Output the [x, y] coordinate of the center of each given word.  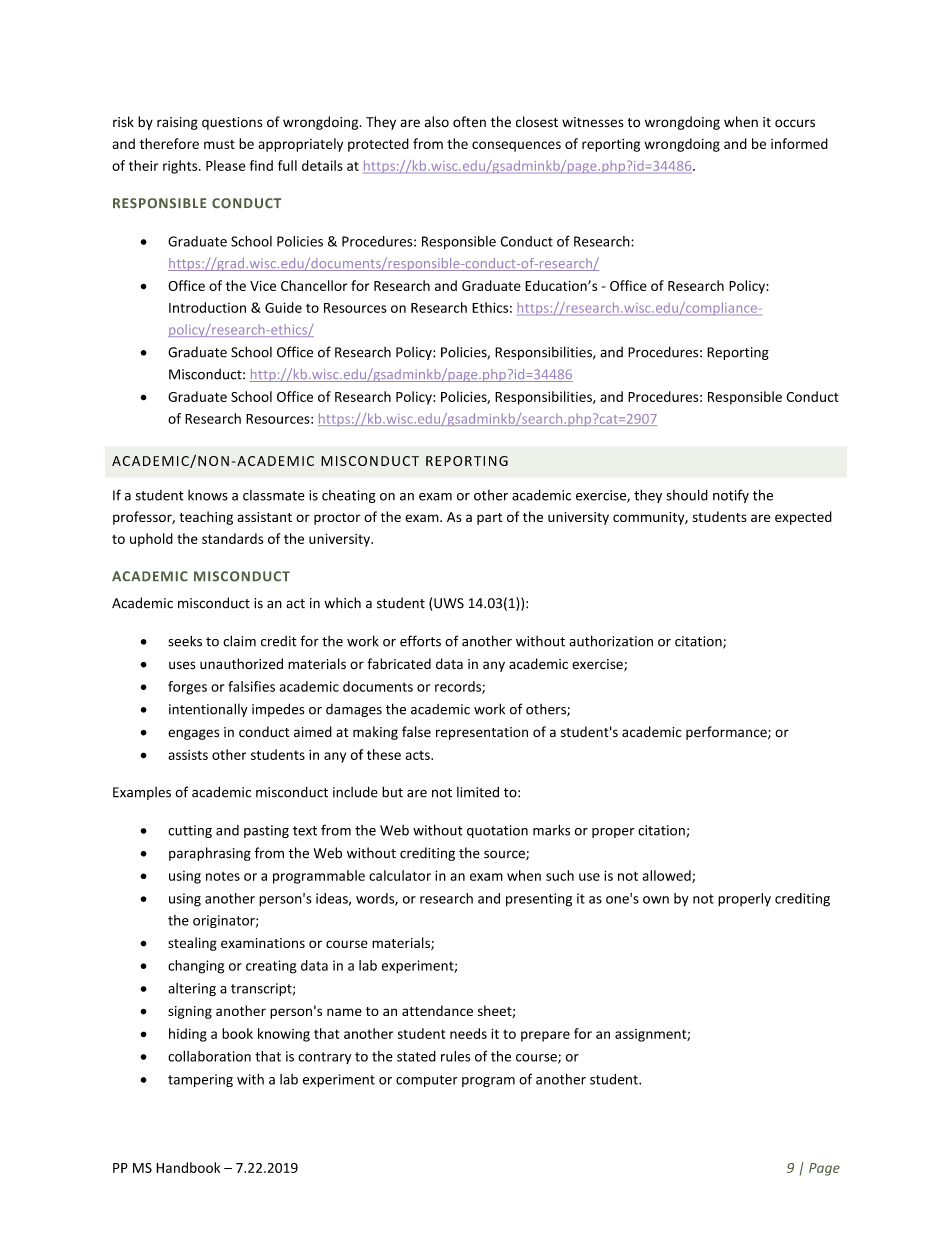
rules [455, 1056]
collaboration [209, 1056]
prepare [545, 1036]
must [219, 144]
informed [799, 143]
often [469, 122]
